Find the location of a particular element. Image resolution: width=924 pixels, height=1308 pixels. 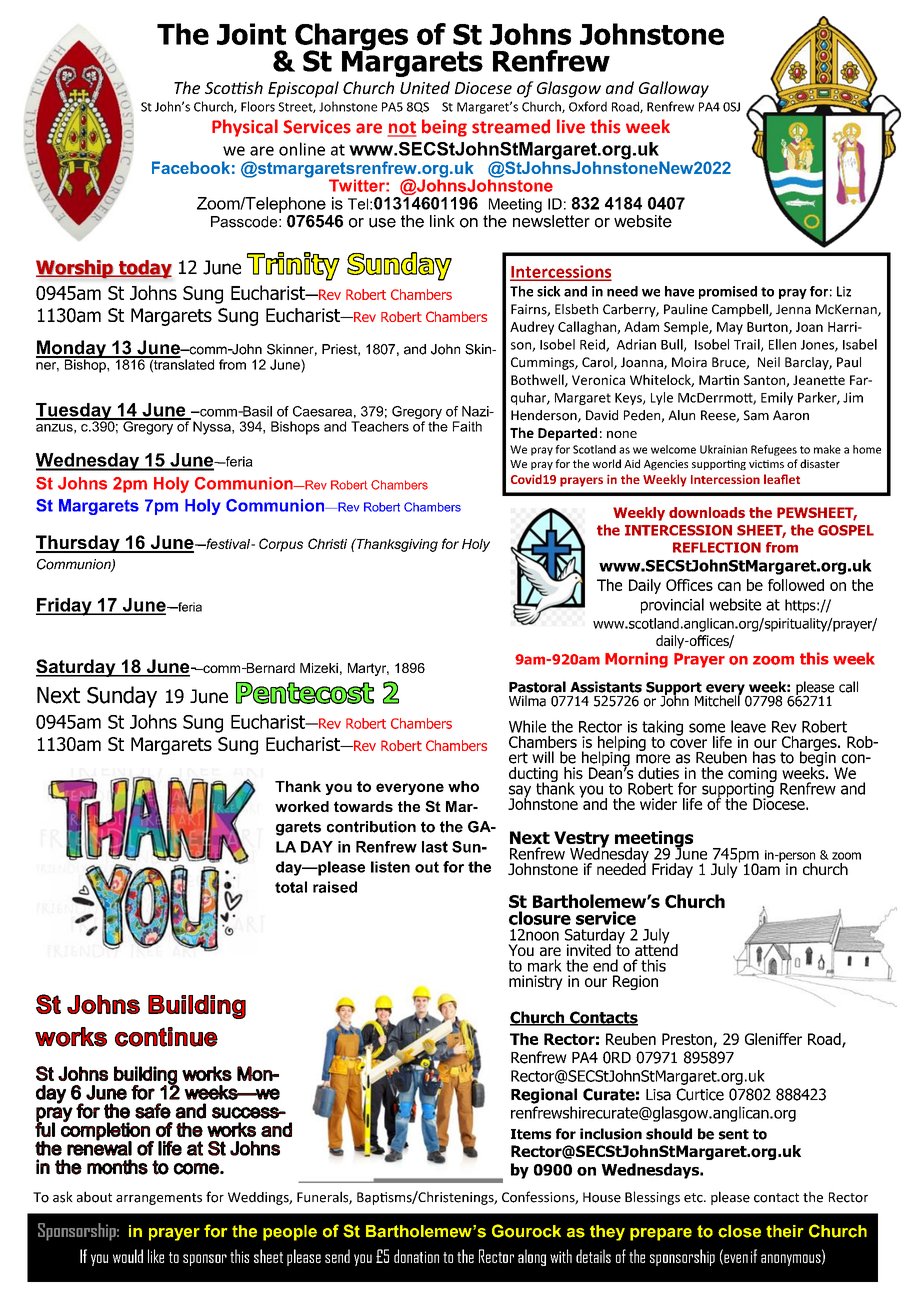

donation is located at coordinates (416, 1256).
